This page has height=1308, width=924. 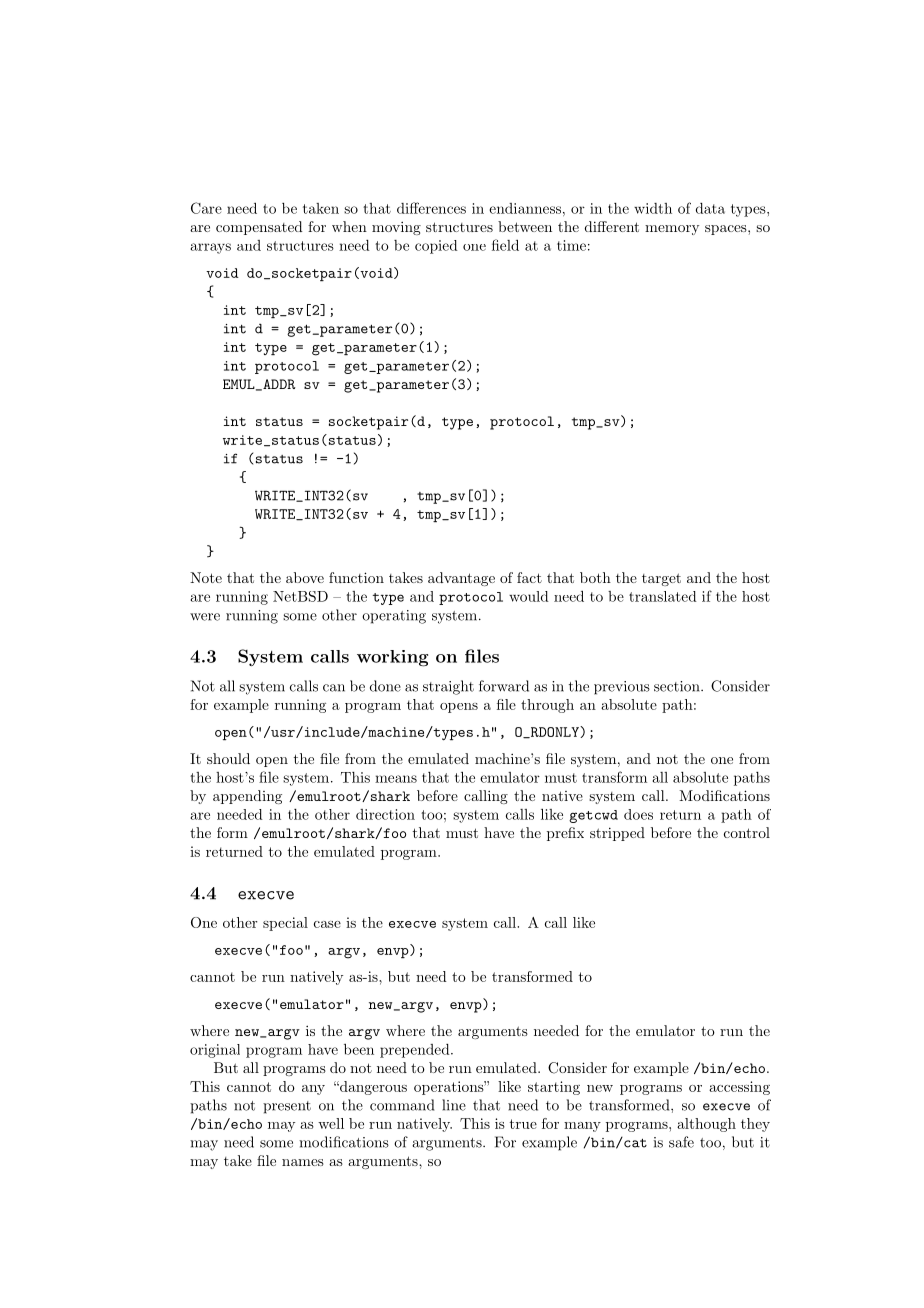 What do you see at coordinates (638, 814) in the page?
I see `does` at bounding box center [638, 814].
